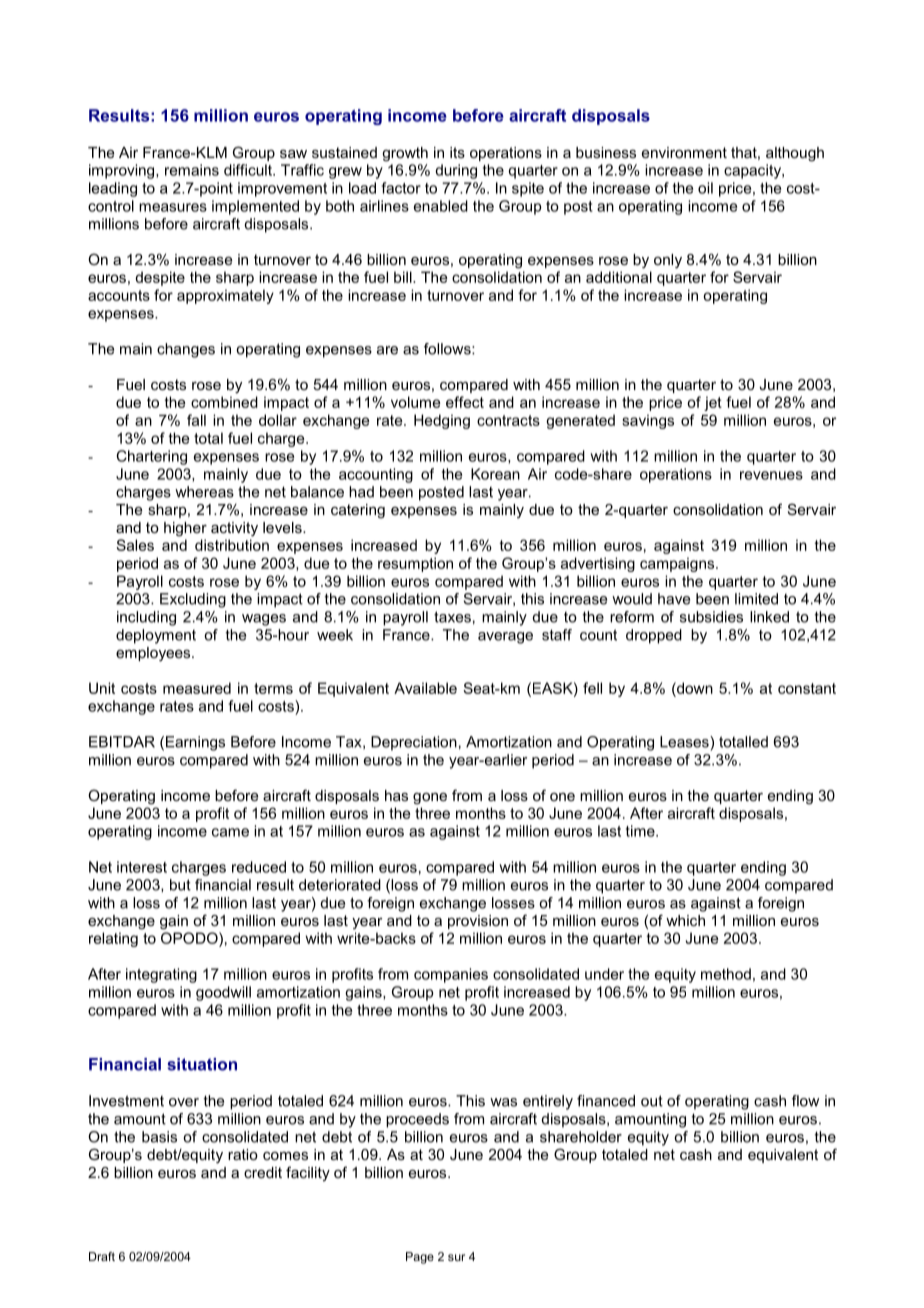  I want to click on Excluding, so click(193, 600).
